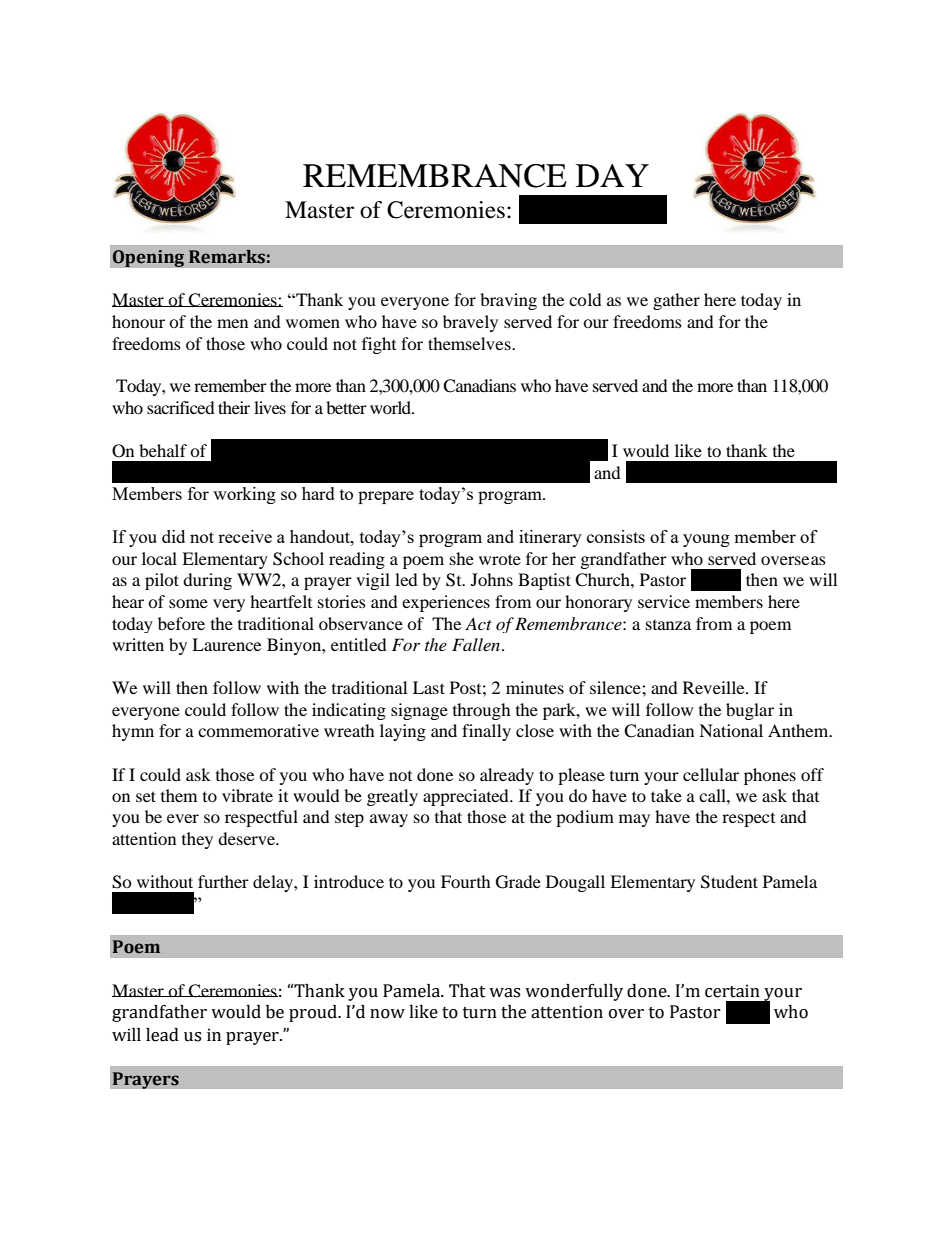  Describe the element at coordinates (386, 497) in the screenshot. I see `prepare` at that location.
